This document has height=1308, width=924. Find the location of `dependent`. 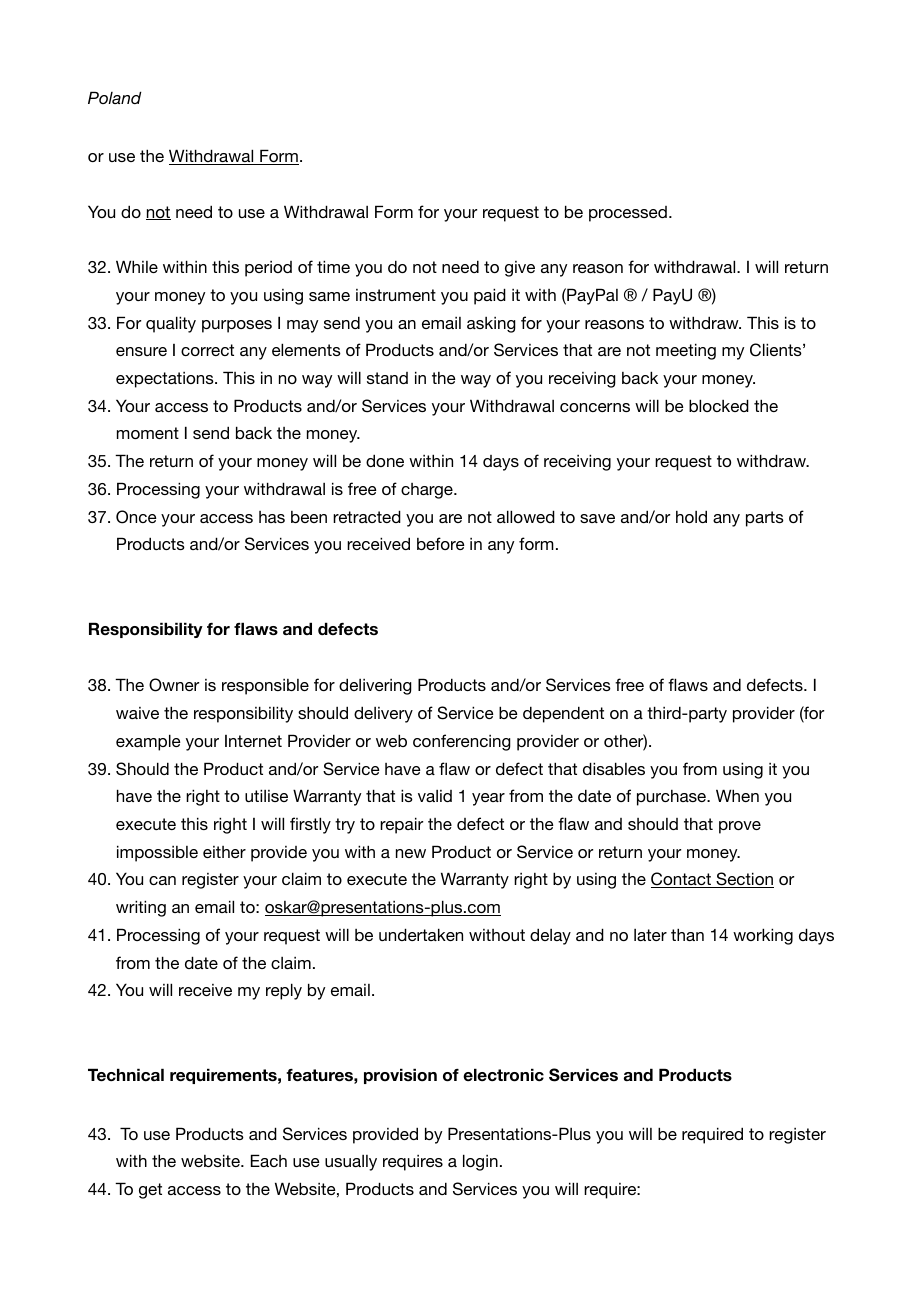

dependent is located at coordinates (563, 714).
